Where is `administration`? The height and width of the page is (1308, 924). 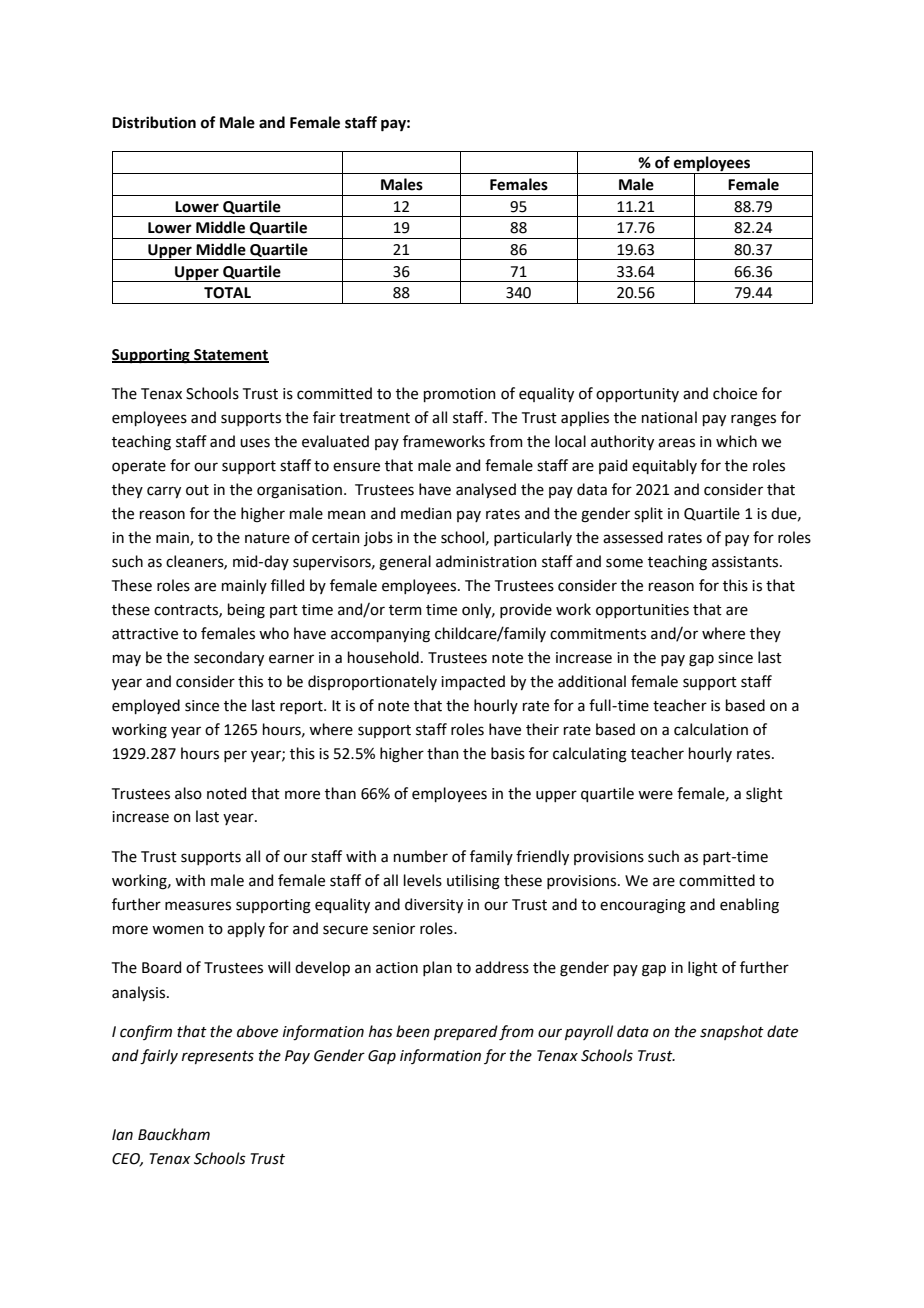
administration is located at coordinates (486, 561).
